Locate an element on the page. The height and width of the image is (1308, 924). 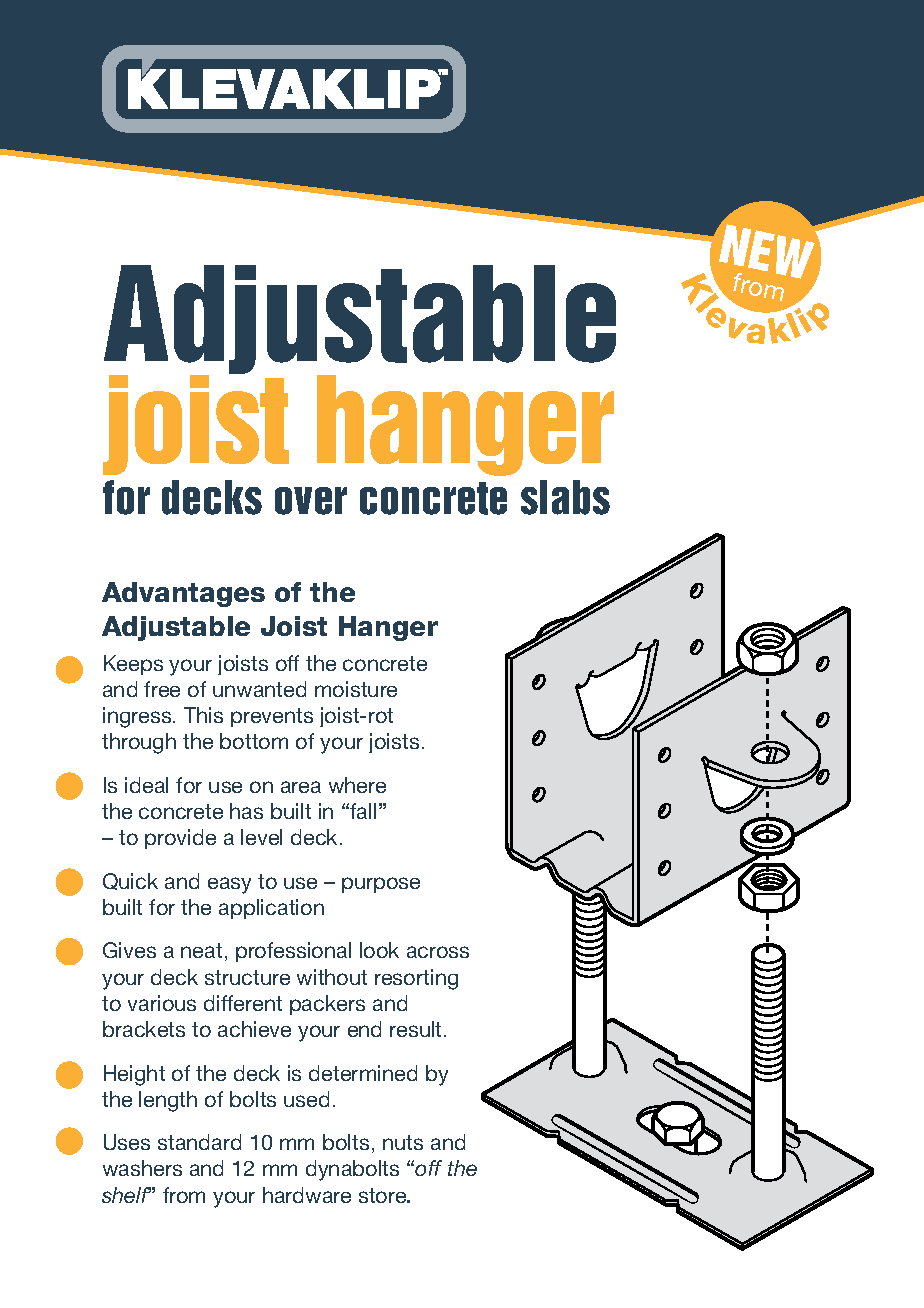
slabs is located at coordinates (565, 497).
